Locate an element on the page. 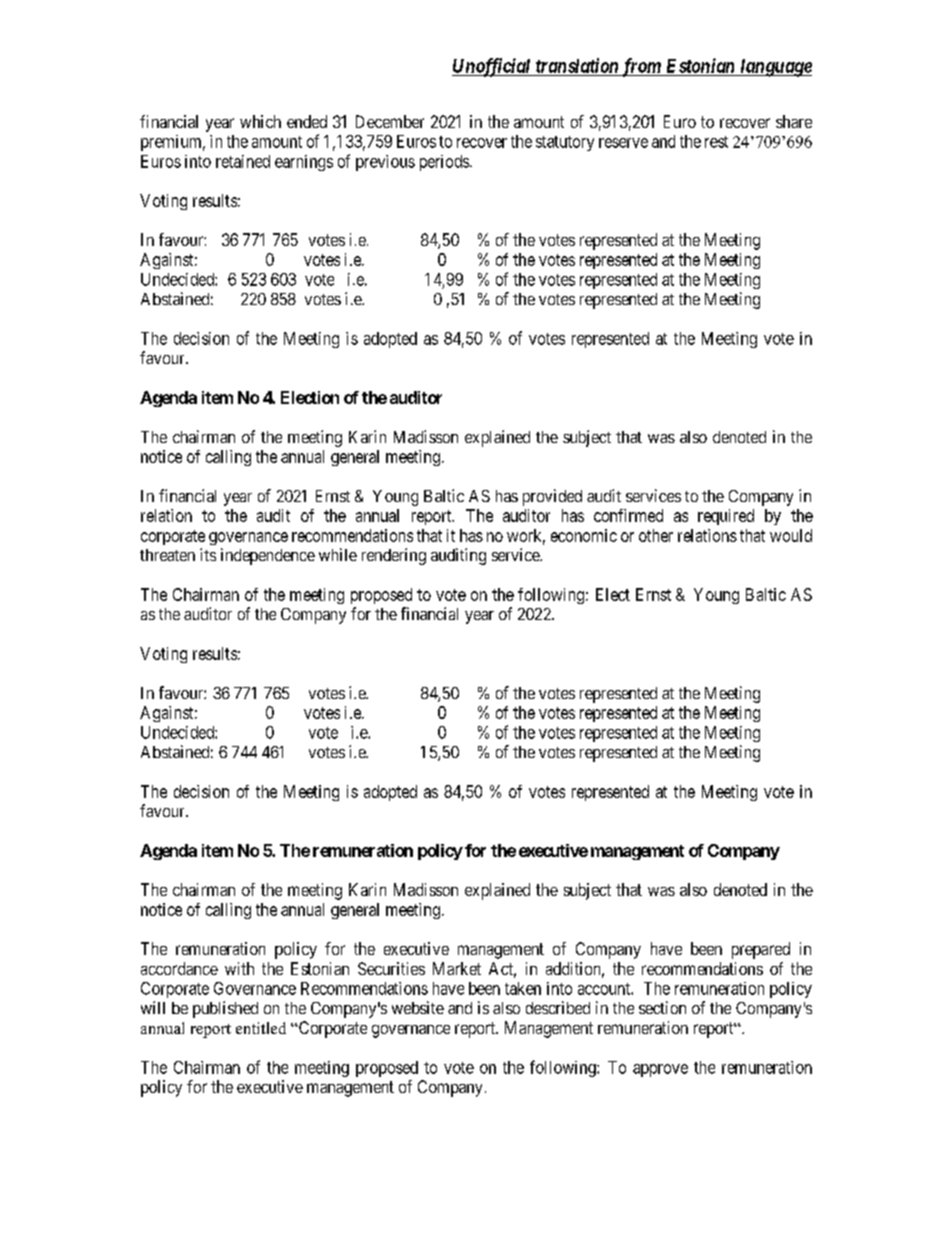 The height and width of the document is (1233, 952). rendering is located at coordinates (394, 556).
